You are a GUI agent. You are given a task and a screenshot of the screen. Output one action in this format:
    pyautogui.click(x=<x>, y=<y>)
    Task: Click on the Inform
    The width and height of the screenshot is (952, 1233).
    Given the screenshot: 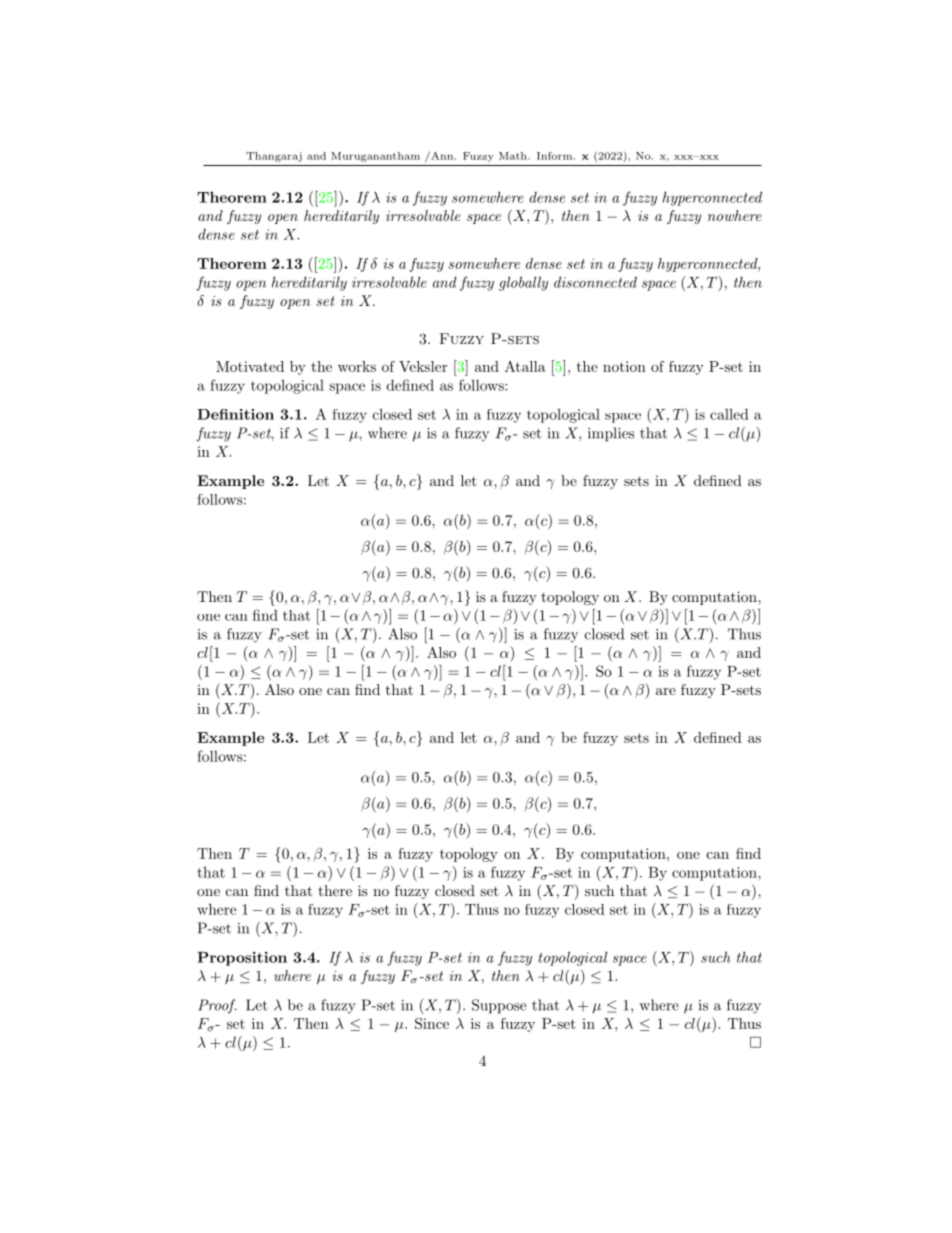 What is the action you would take?
    pyautogui.click(x=554, y=156)
